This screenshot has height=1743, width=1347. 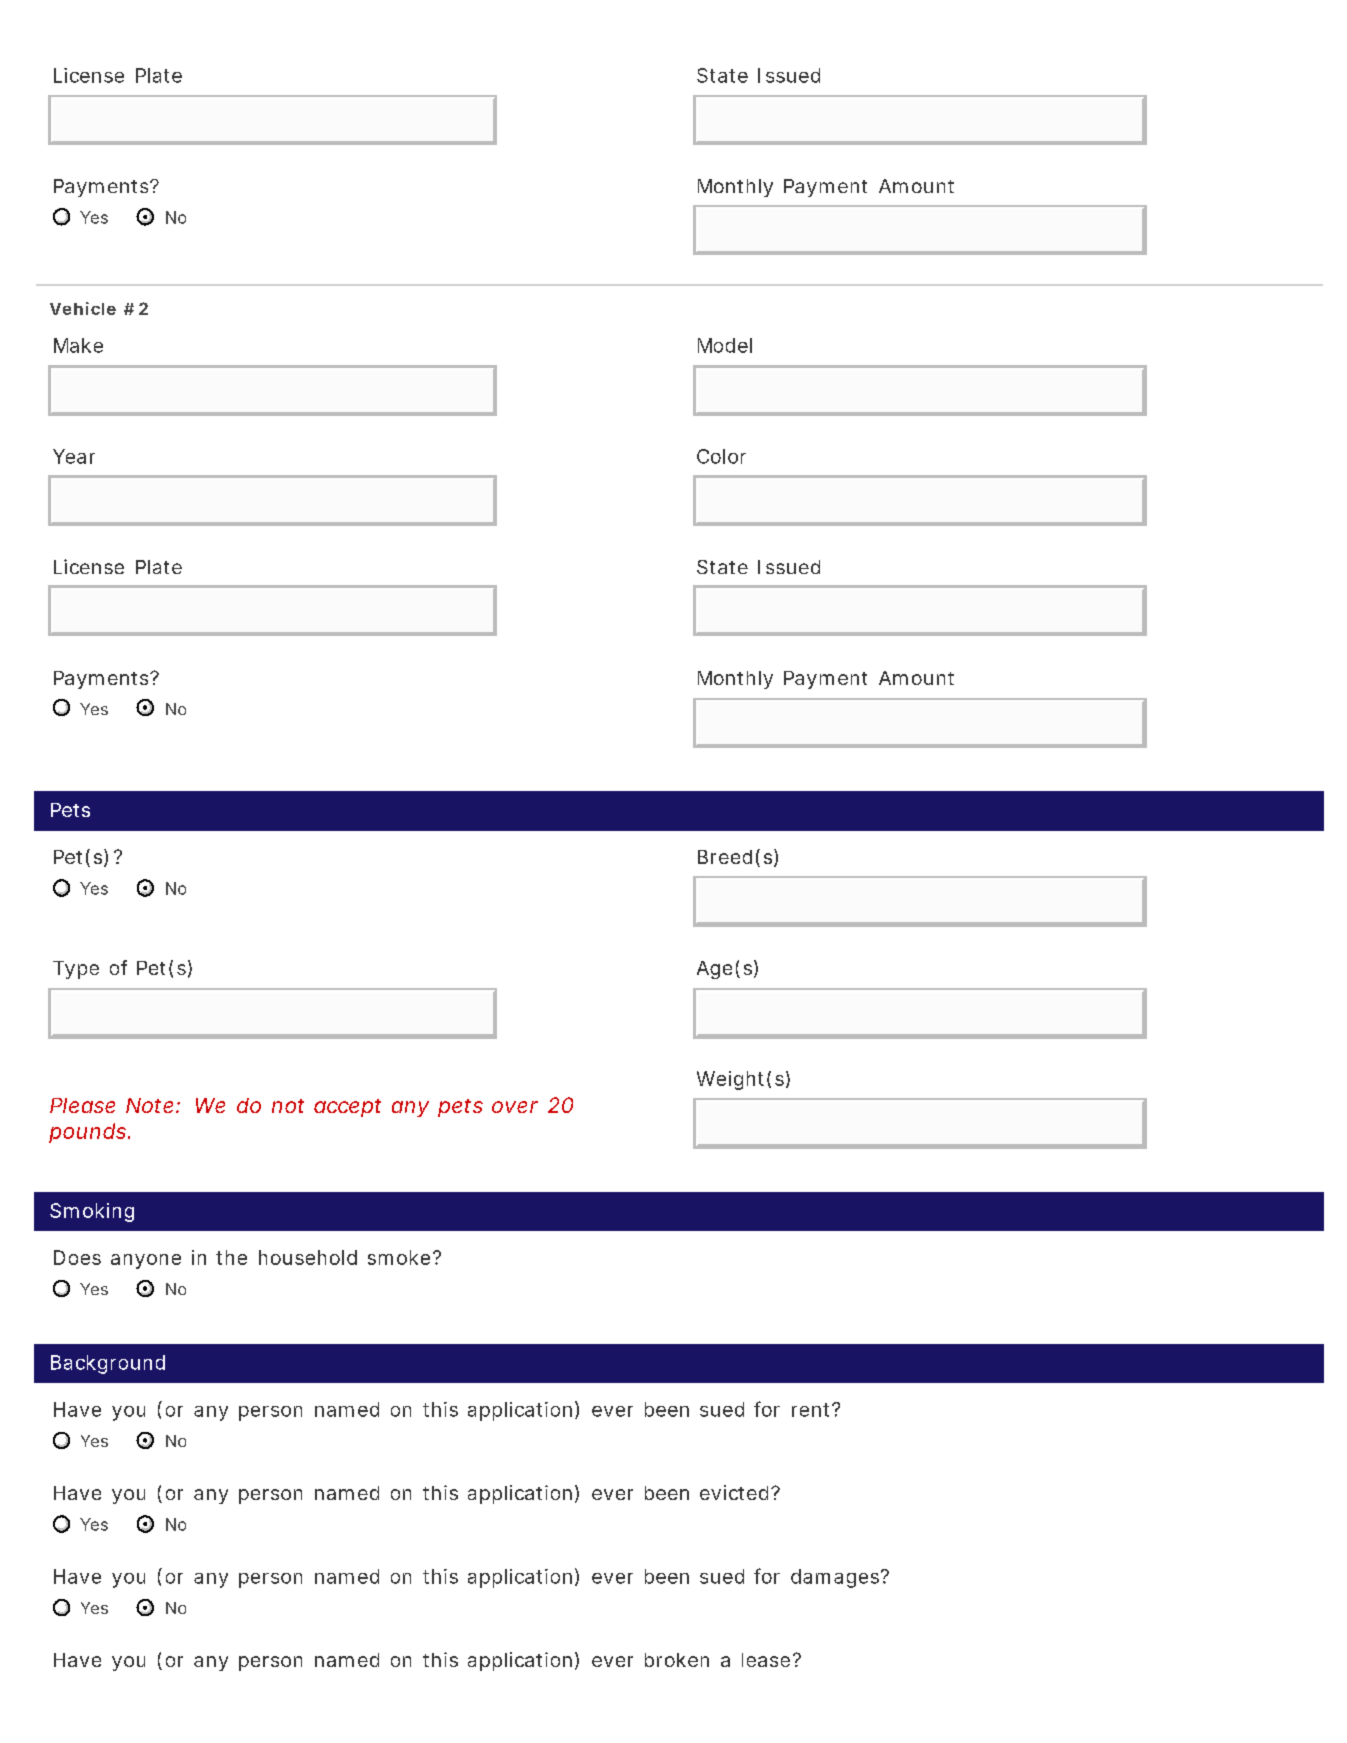 I want to click on smoke, so click(x=399, y=1257).
